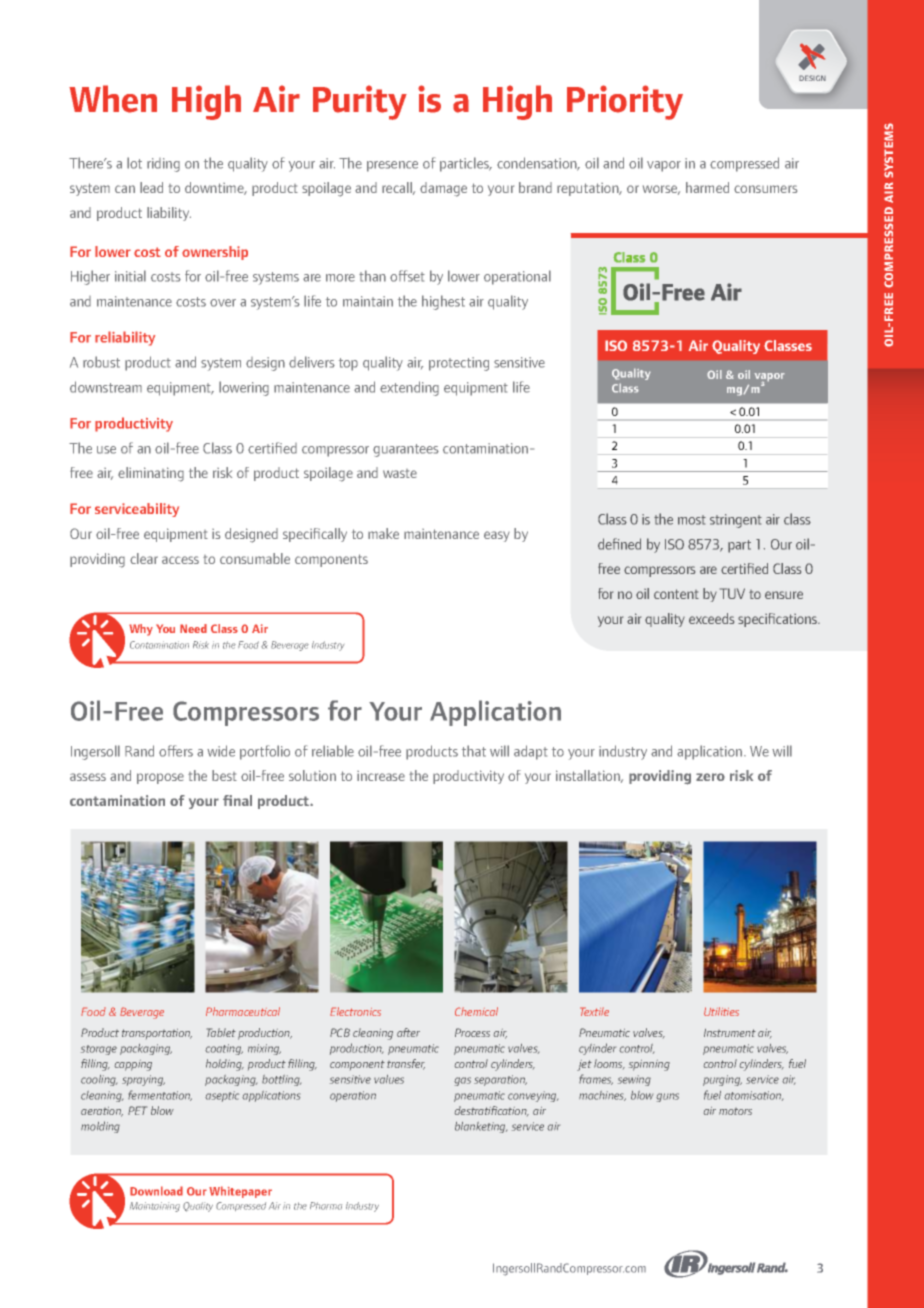 The width and height of the page is (924, 1308). What do you see at coordinates (392, 166) in the page?
I see `presence` at bounding box center [392, 166].
